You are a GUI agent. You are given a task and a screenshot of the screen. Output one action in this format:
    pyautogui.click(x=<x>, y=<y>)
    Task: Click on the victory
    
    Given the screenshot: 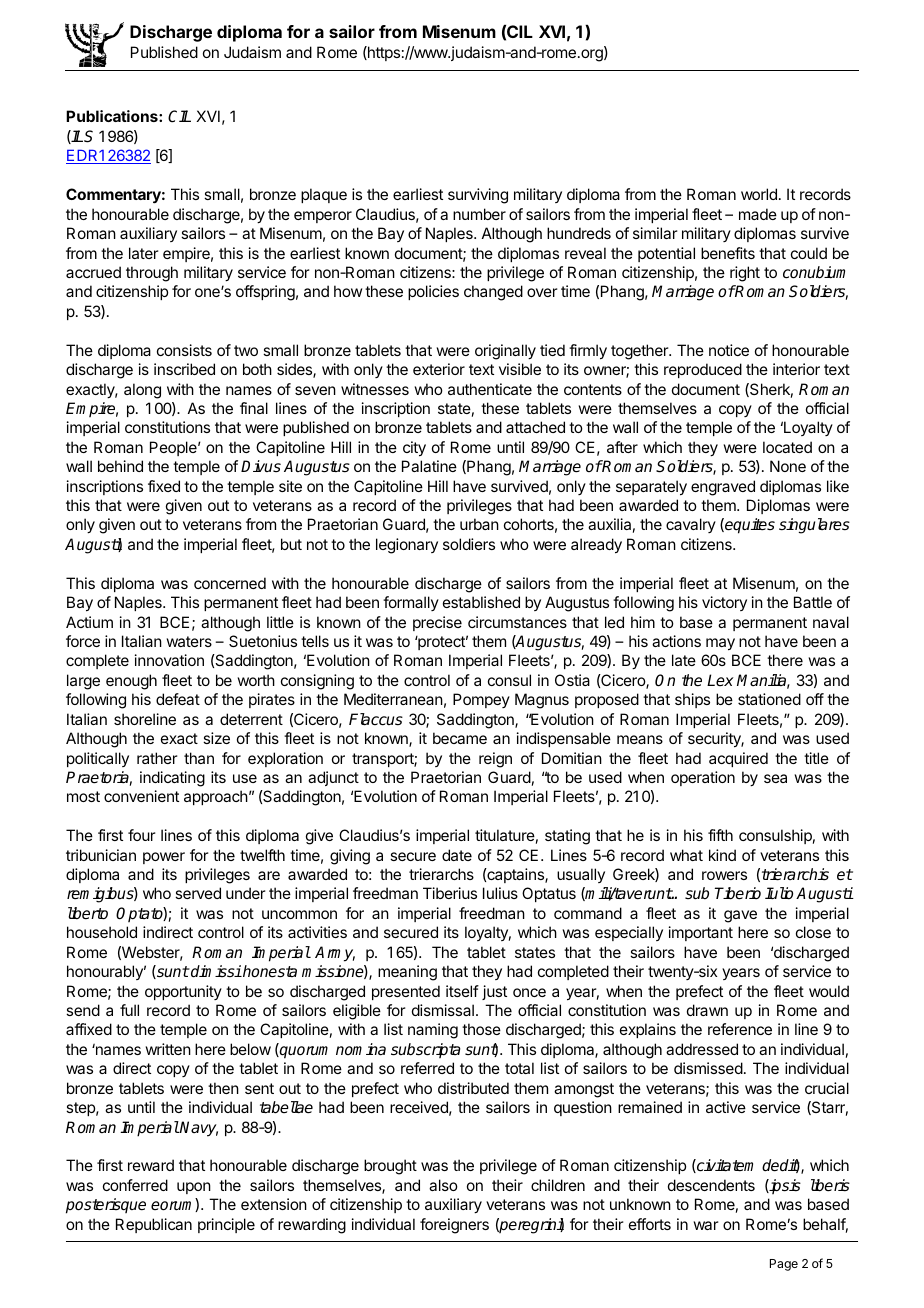 What is the action you would take?
    pyautogui.click(x=724, y=603)
